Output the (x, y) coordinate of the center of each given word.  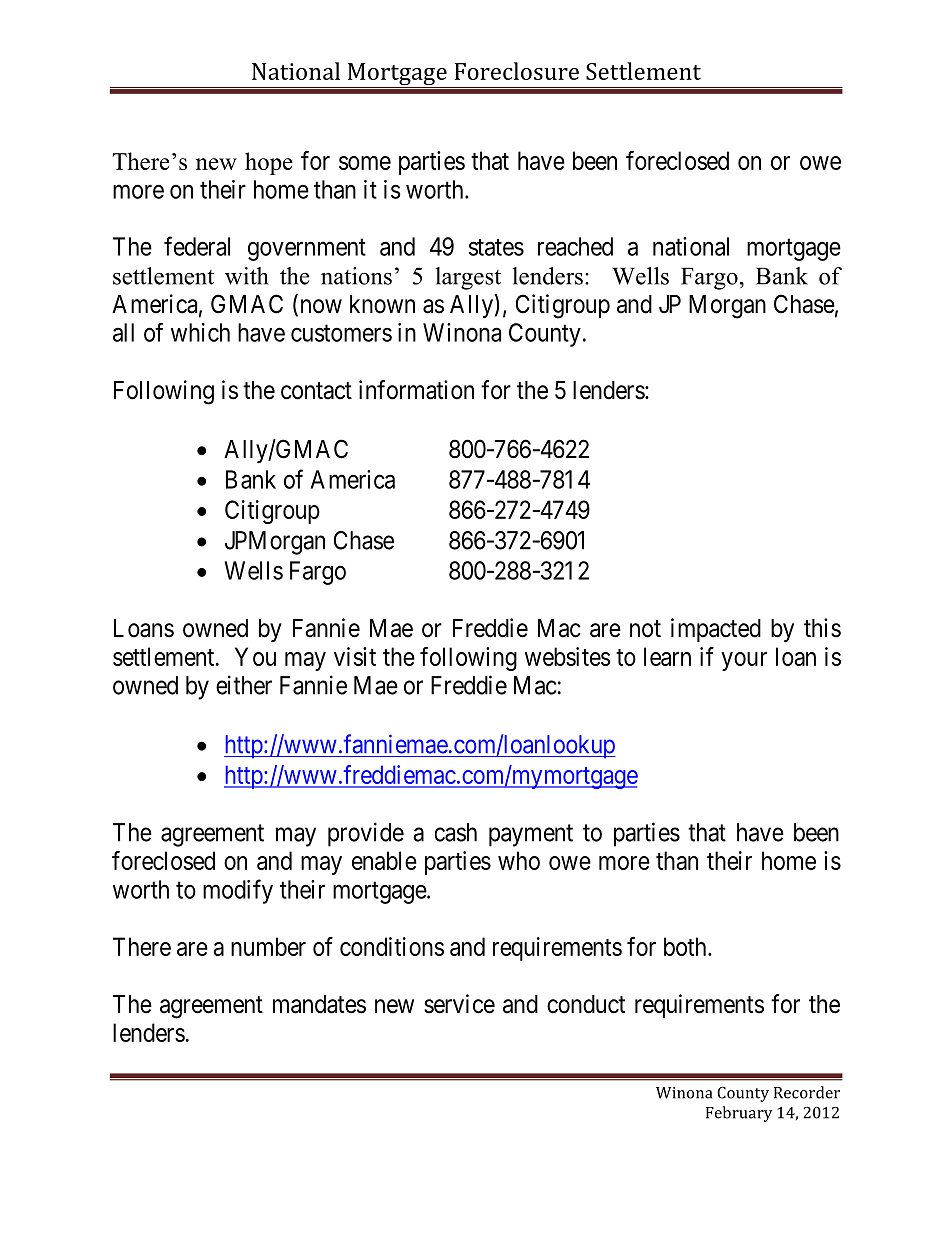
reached (575, 246)
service (459, 1004)
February (739, 1114)
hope (269, 163)
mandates (319, 1004)
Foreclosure (517, 71)
